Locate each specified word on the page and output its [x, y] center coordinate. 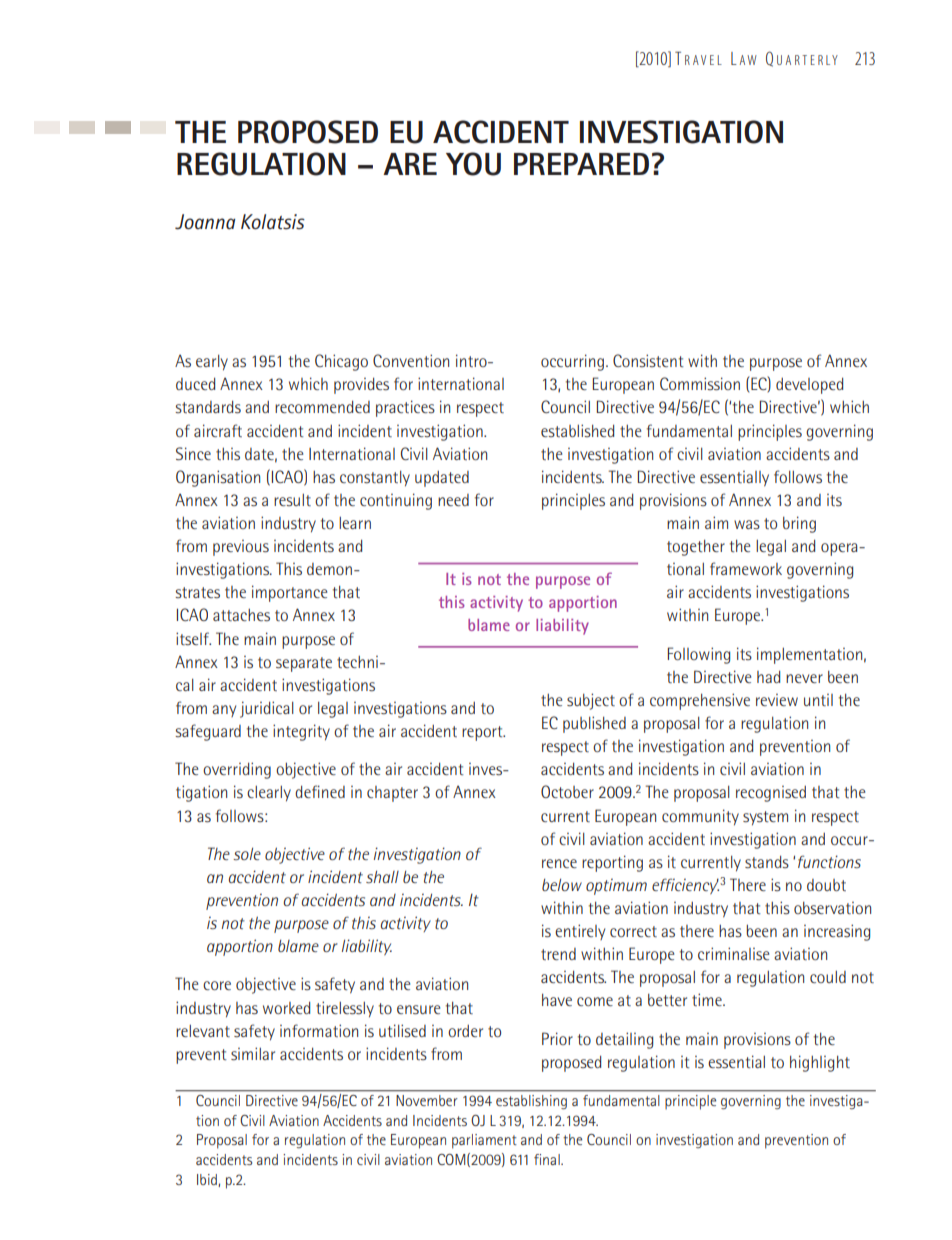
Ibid [208, 1180]
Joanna [205, 222]
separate [304, 664]
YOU [473, 164]
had [768, 676]
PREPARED [581, 164]
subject [591, 701]
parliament [484, 1141]
